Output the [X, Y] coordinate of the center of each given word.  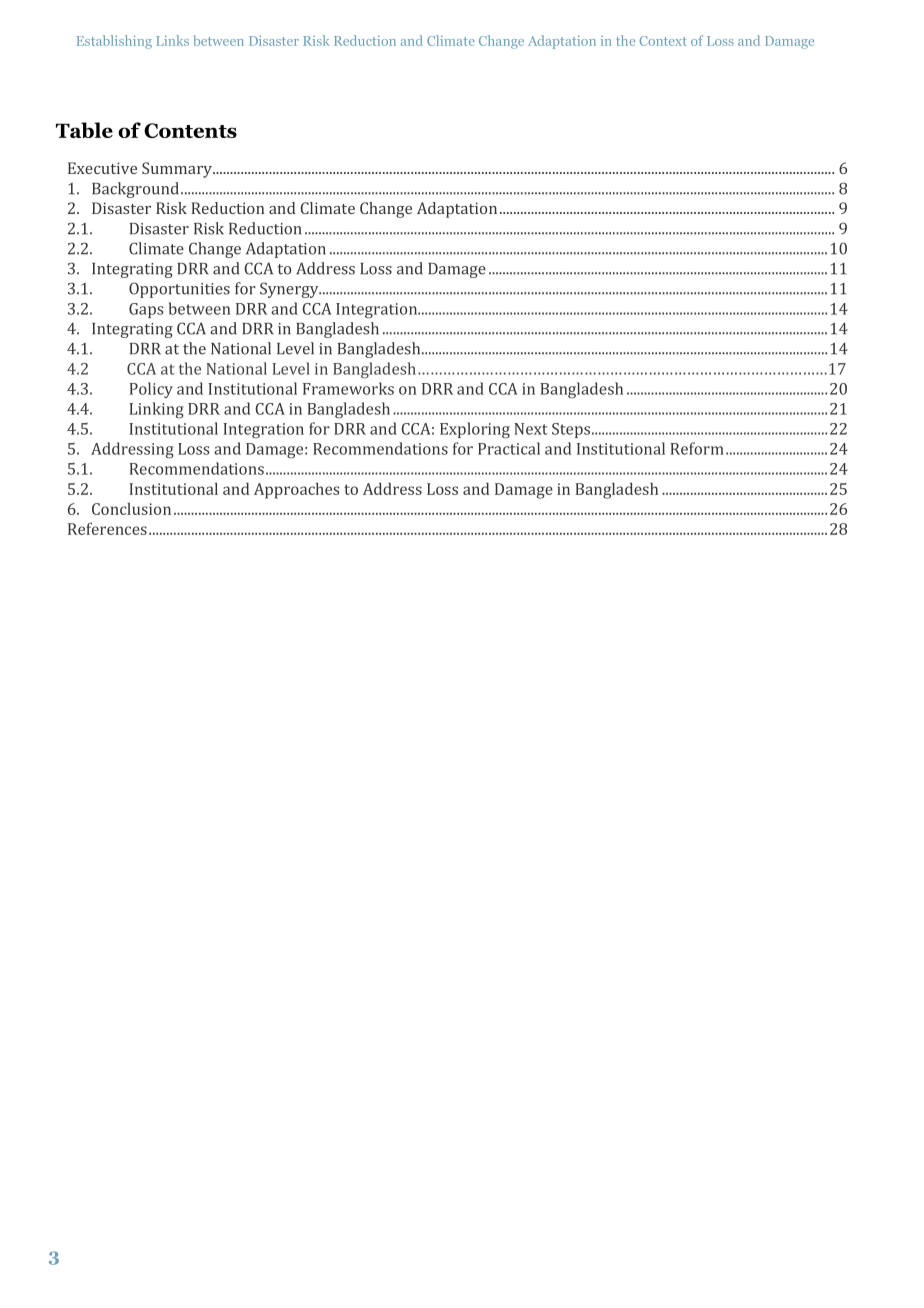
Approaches [297, 491]
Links [172, 40]
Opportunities [179, 290]
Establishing [114, 42]
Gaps [146, 310]
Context [663, 41]
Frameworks [348, 388]
